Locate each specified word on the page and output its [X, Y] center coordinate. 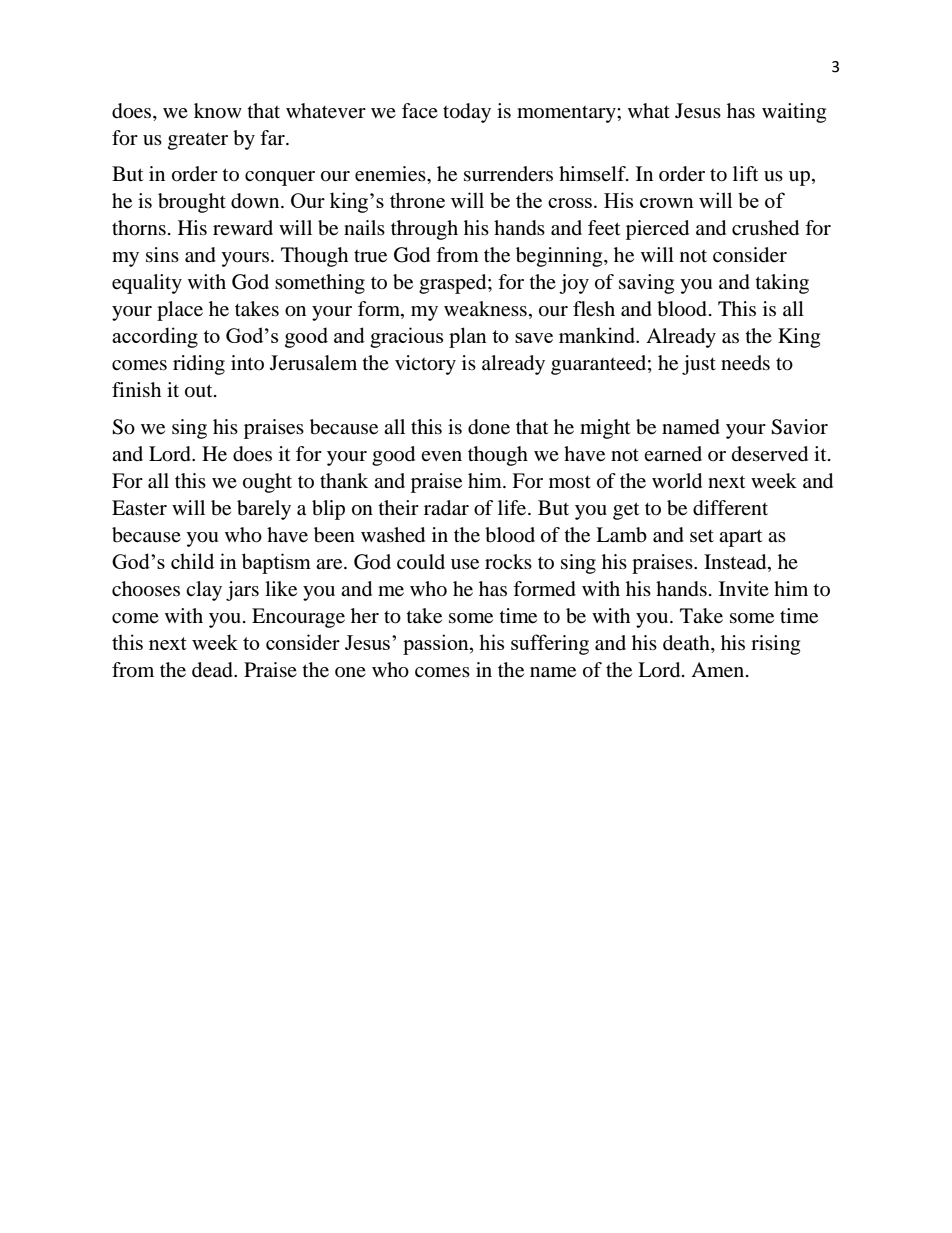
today [467, 113]
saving [646, 284]
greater [198, 141]
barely [264, 510]
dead [213, 670]
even [441, 456]
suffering [550, 644]
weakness [485, 309]
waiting [794, 113]
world [677, 481]
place [180, 311]
